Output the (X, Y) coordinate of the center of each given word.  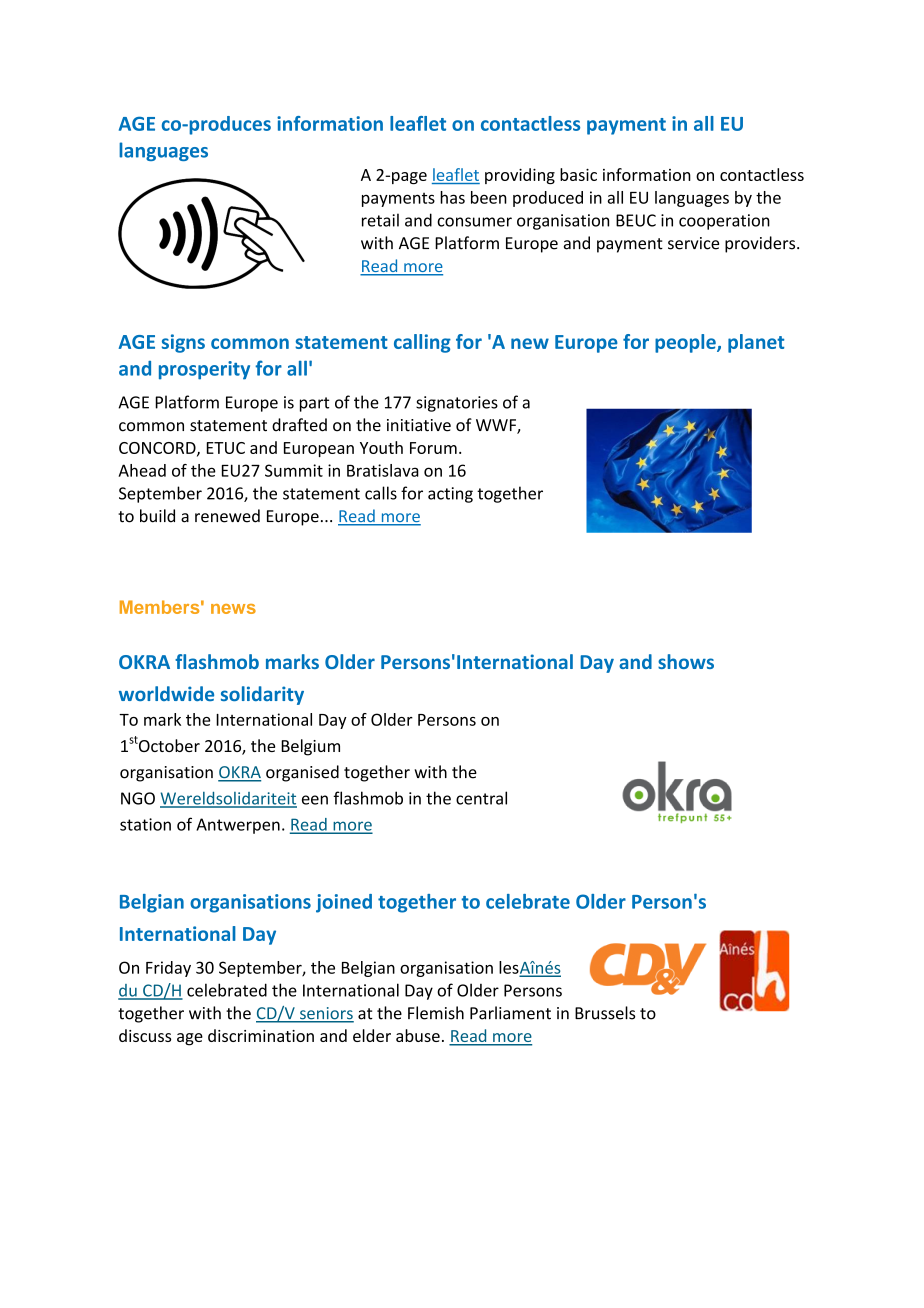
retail (380, 220)
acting (450, 495)
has (452, 197)
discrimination (261, 1035)
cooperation (724, 222)
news (233, 609)
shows (686, 661)
